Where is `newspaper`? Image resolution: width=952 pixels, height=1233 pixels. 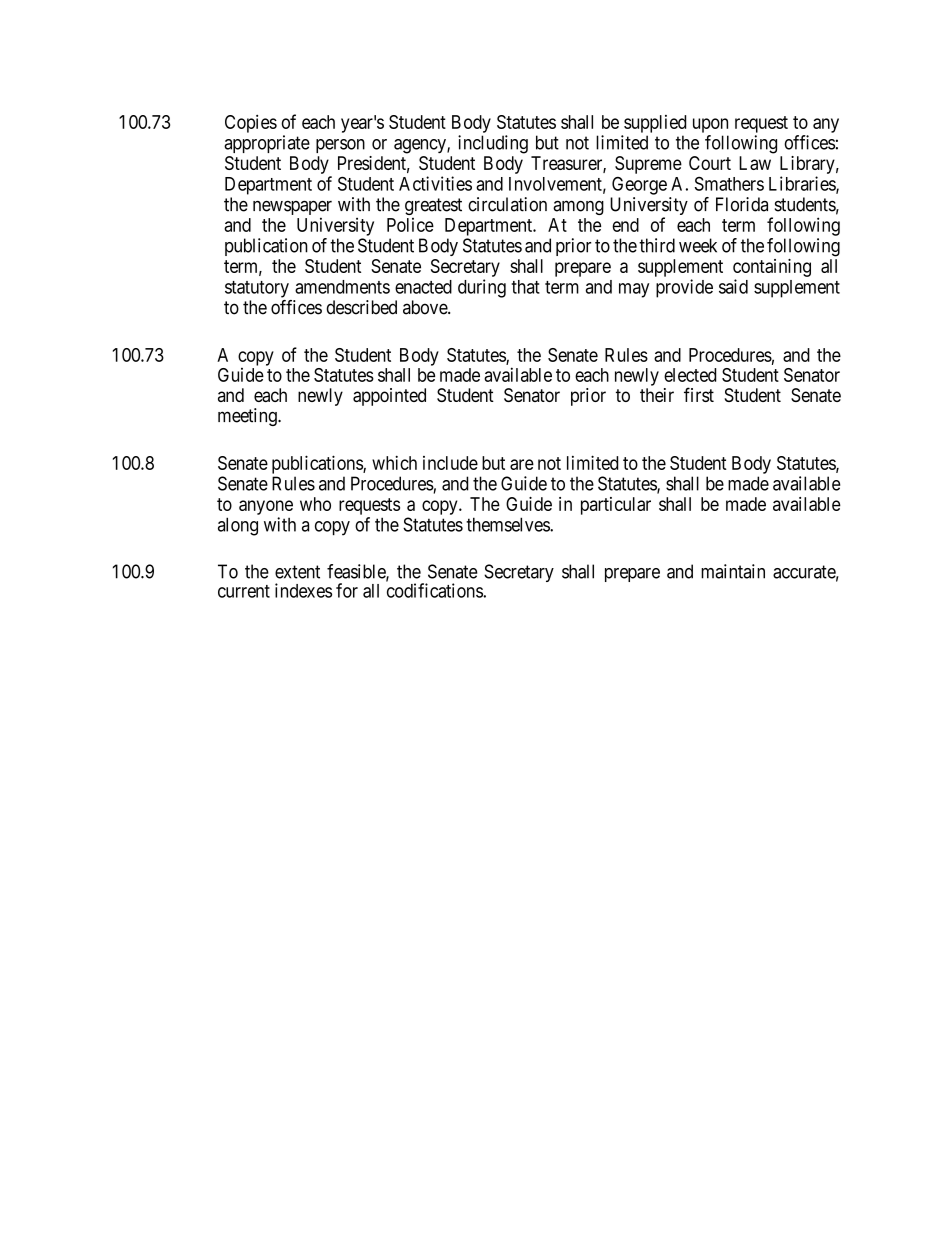
newspaper is located at coordinates (292, 209).
